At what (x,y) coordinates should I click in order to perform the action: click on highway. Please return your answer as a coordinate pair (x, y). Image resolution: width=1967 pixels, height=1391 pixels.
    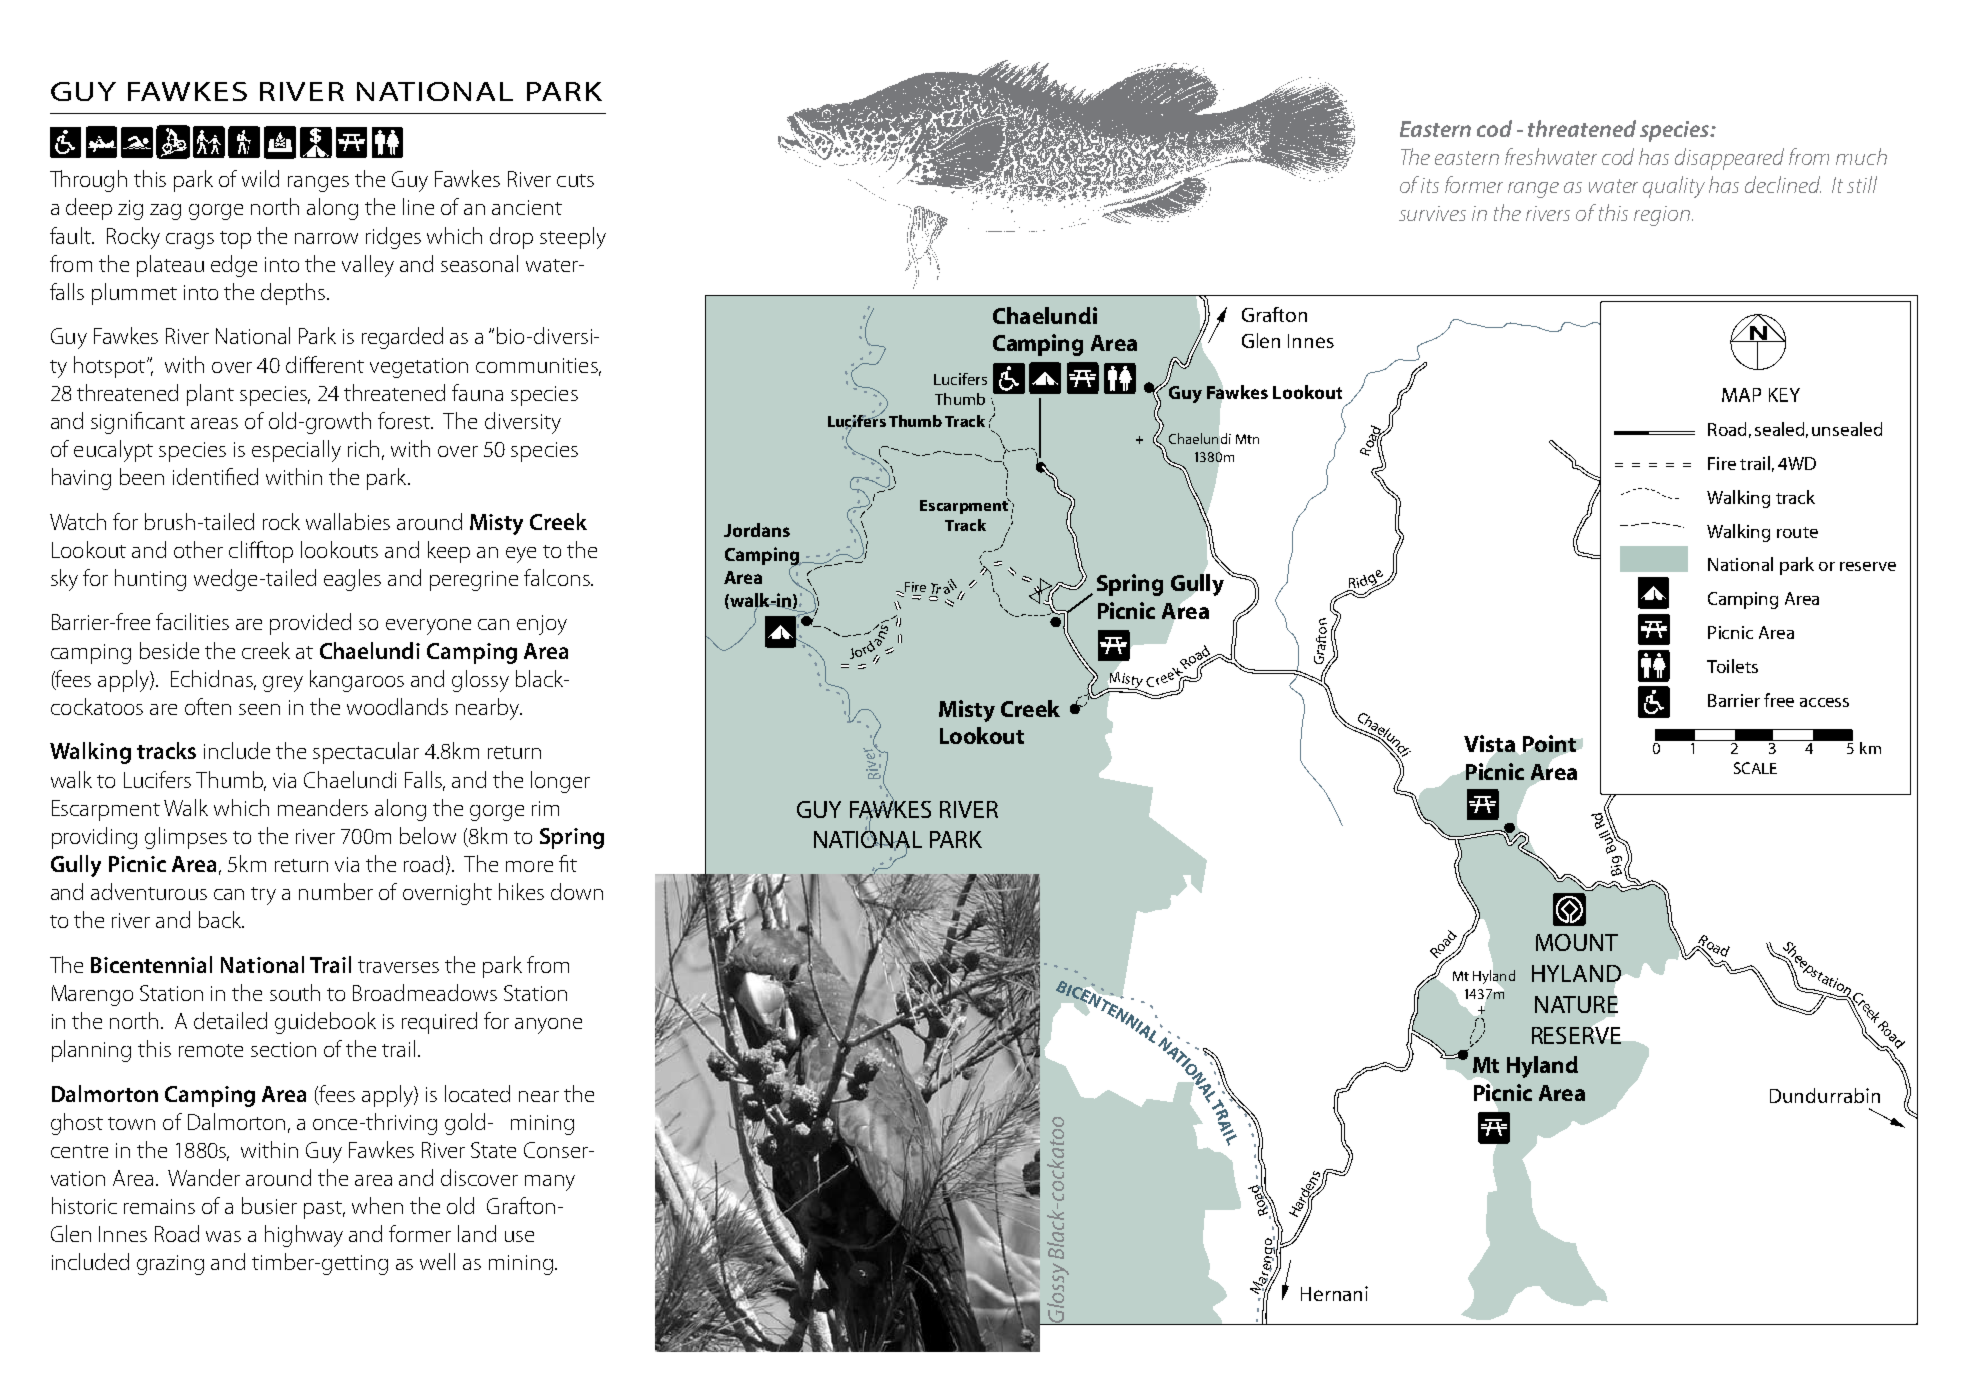
    Looking at the image, I should click on (304, 1236).
